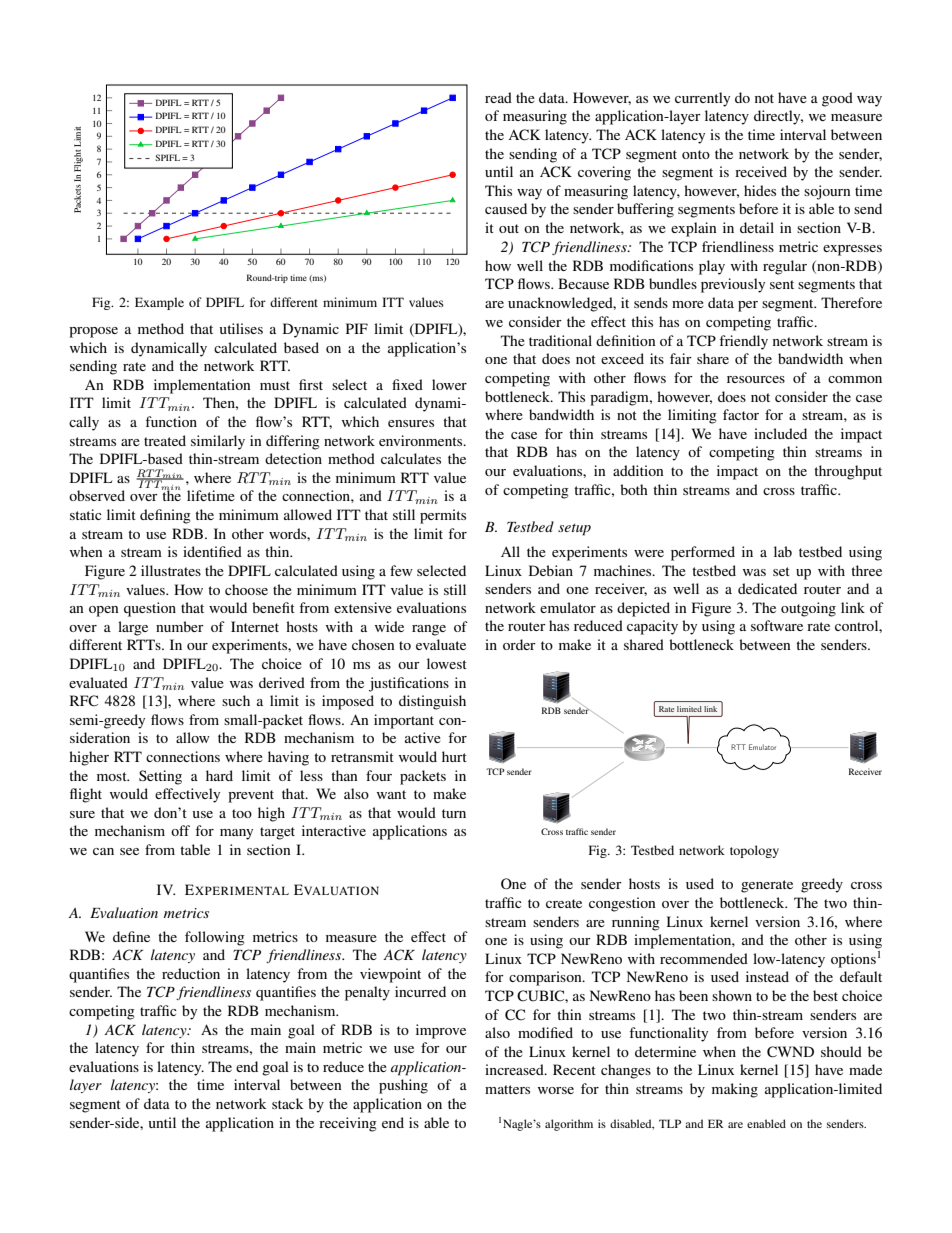  Describe the element at coordinates (159, 303) in the page. I see `Example` at that location.
